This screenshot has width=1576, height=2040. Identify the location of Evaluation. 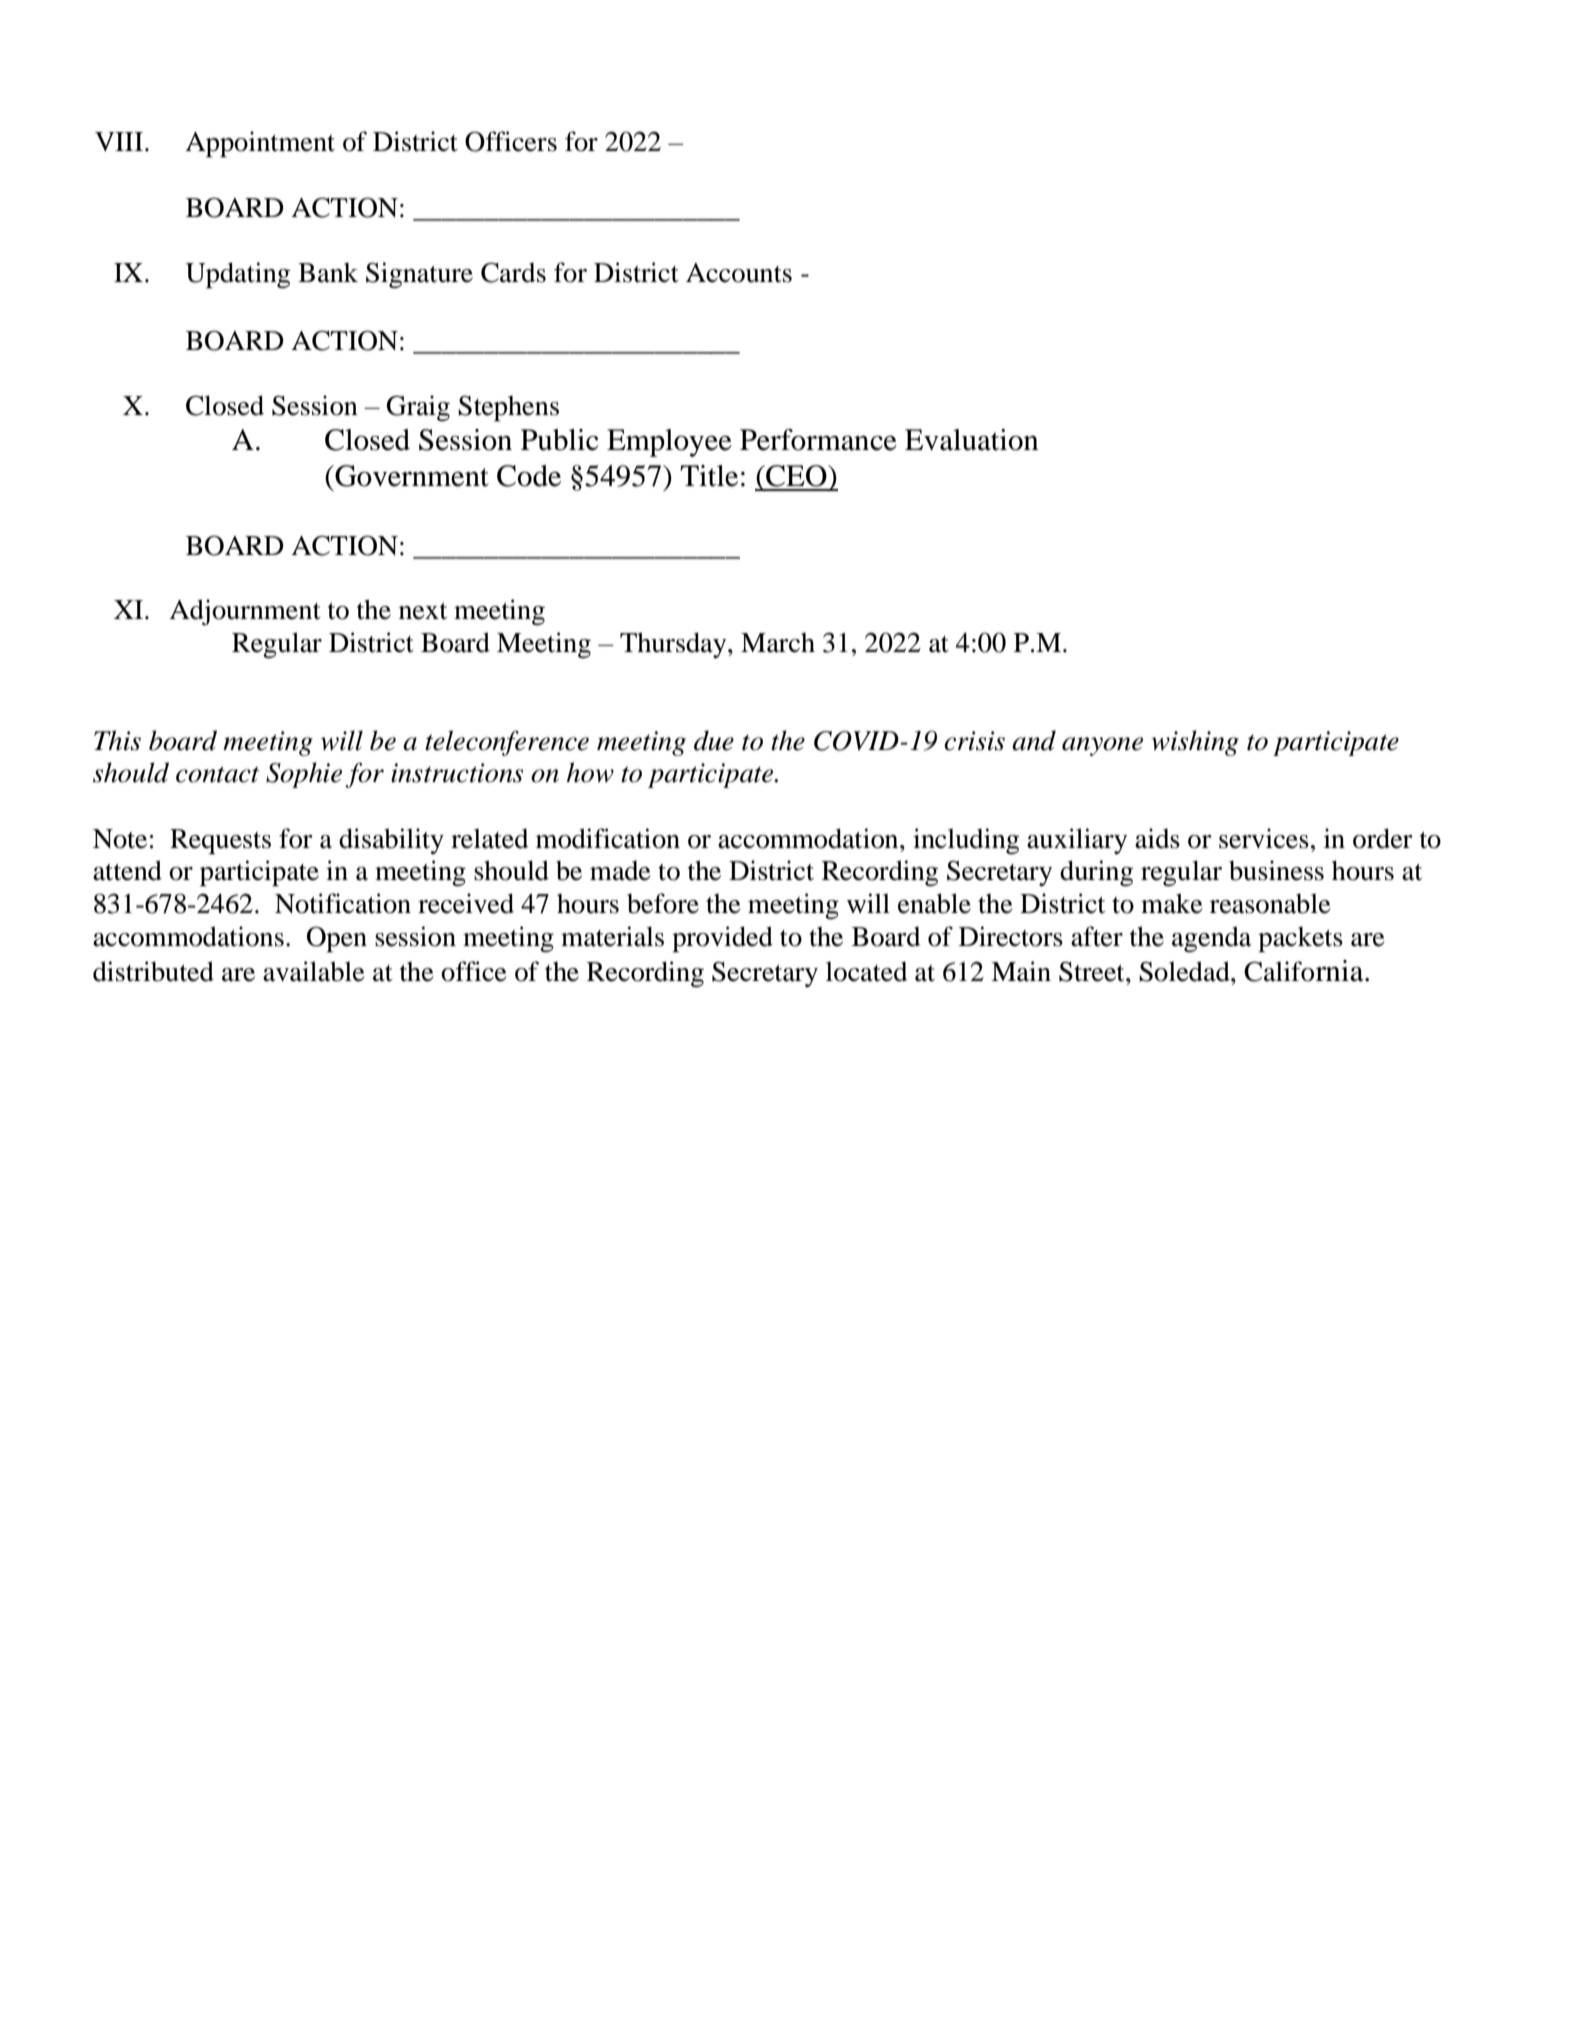
(972, 440).
